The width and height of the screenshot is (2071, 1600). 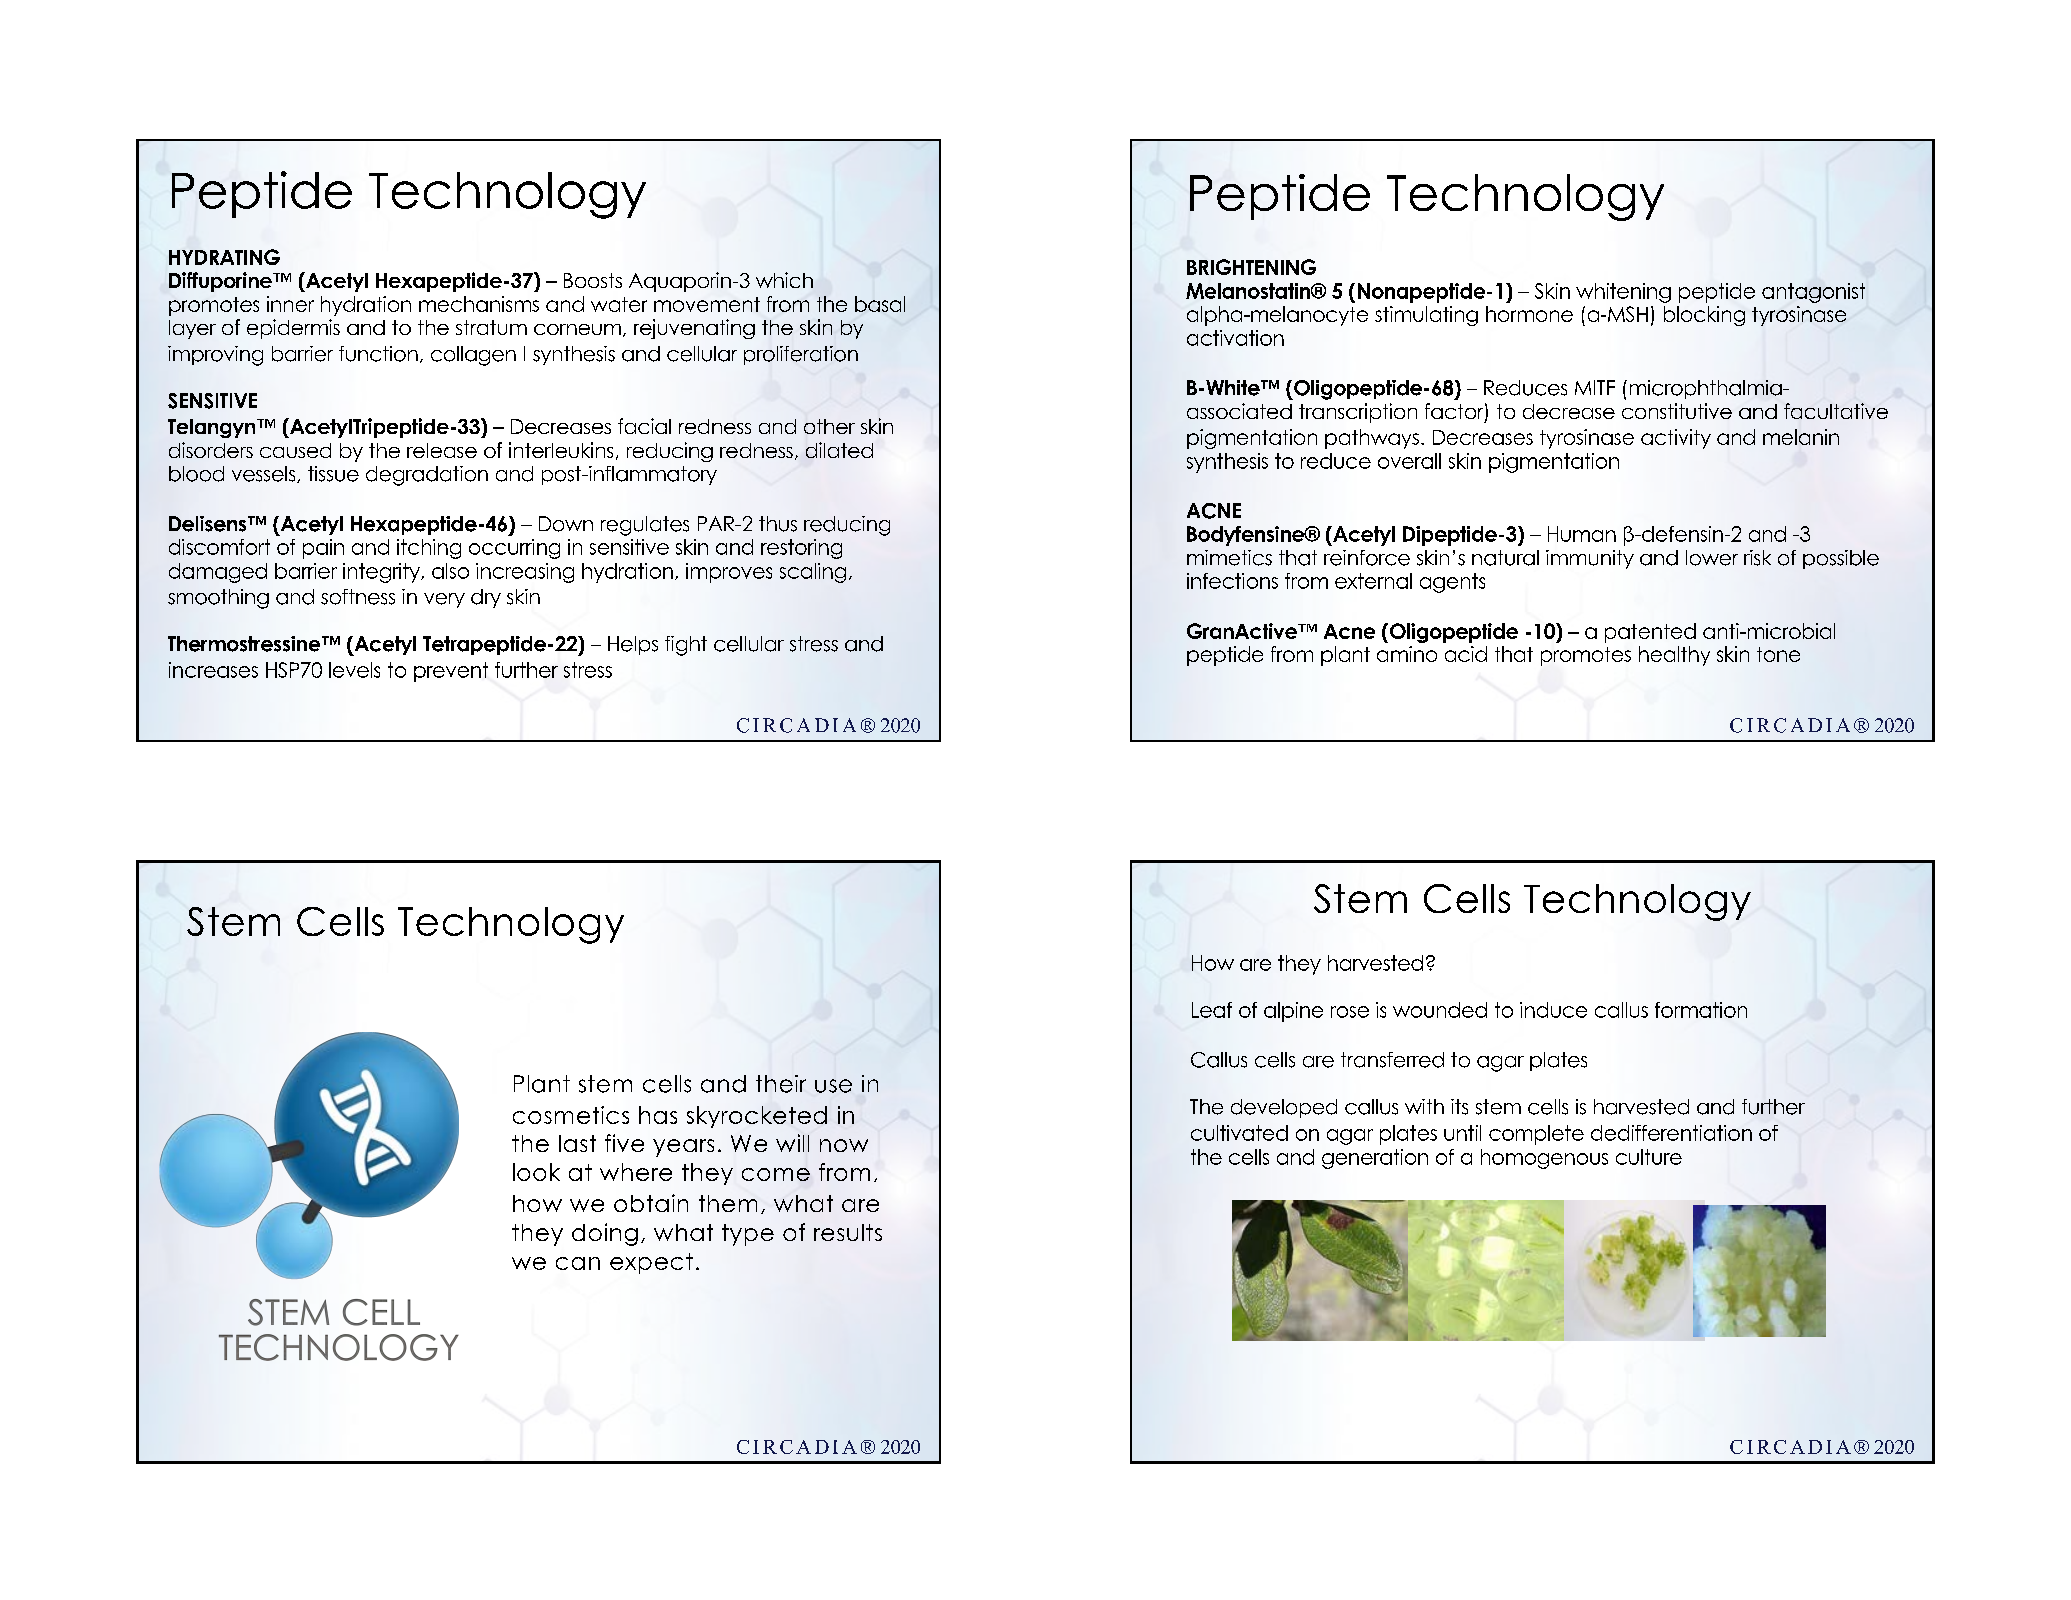 I want to click on healthy, so click(x=1674, y=656).
